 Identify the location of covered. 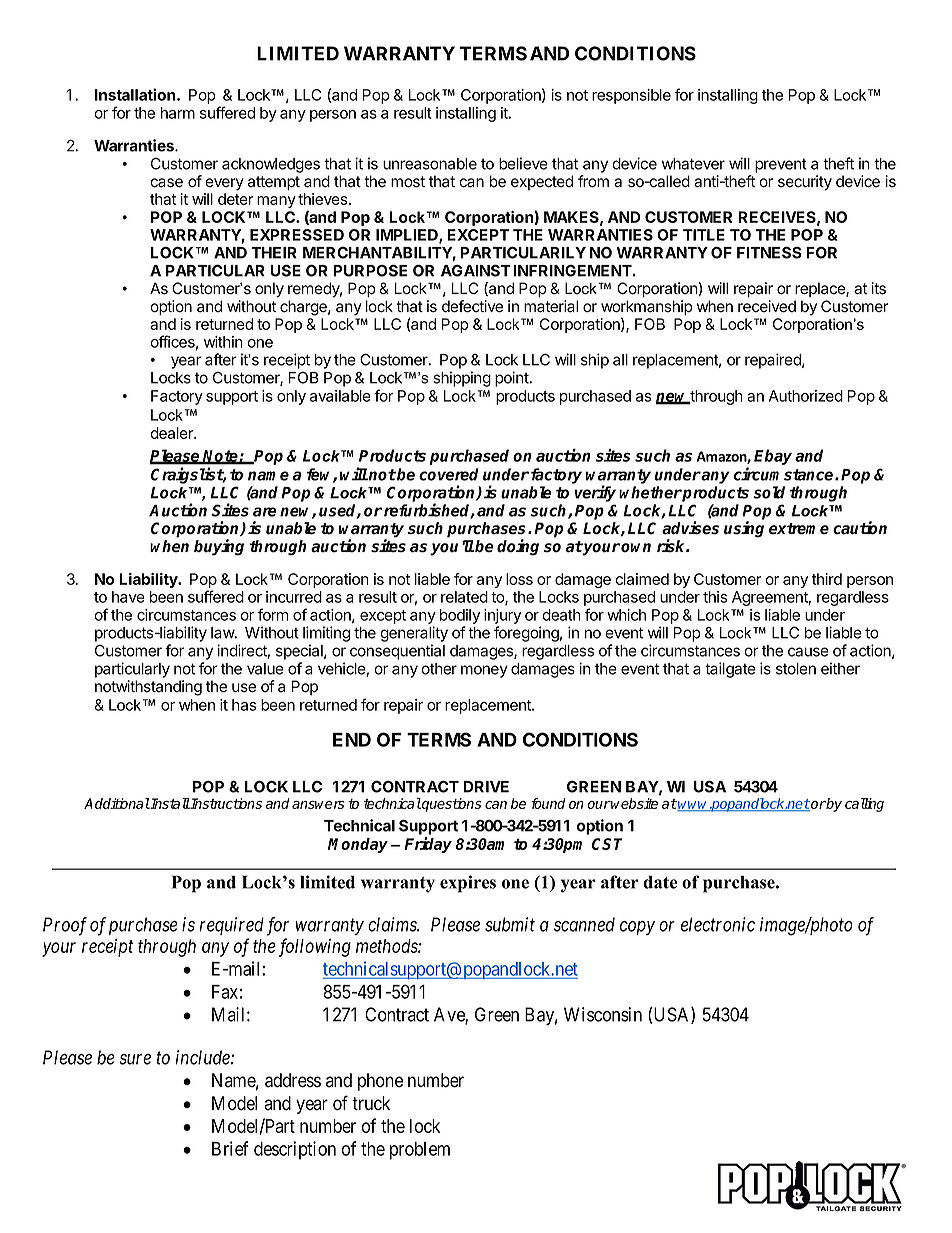
(449, 474).
